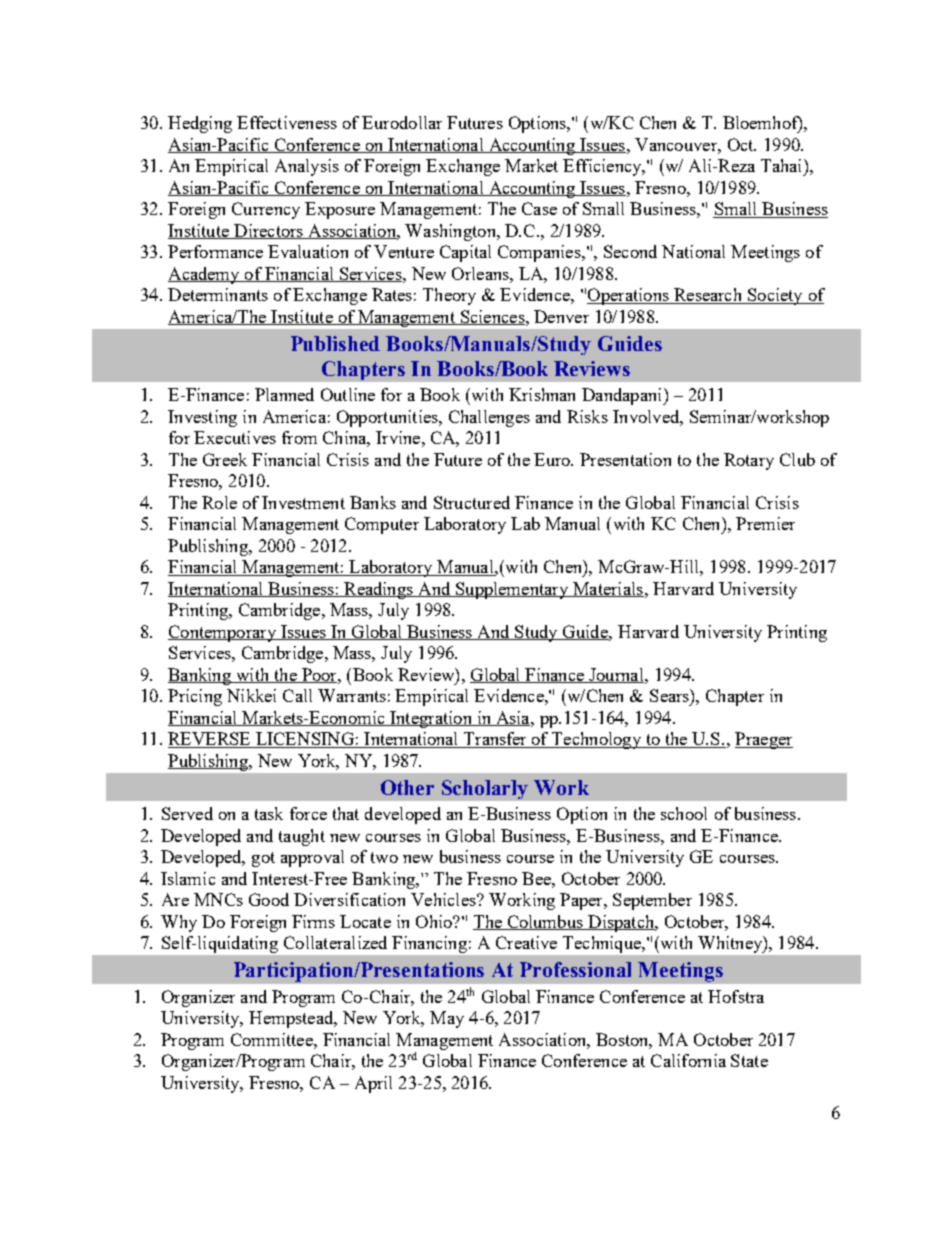  Describe the element at coordinates (749, 1060) in the screenshot. I see `State` at that location.
